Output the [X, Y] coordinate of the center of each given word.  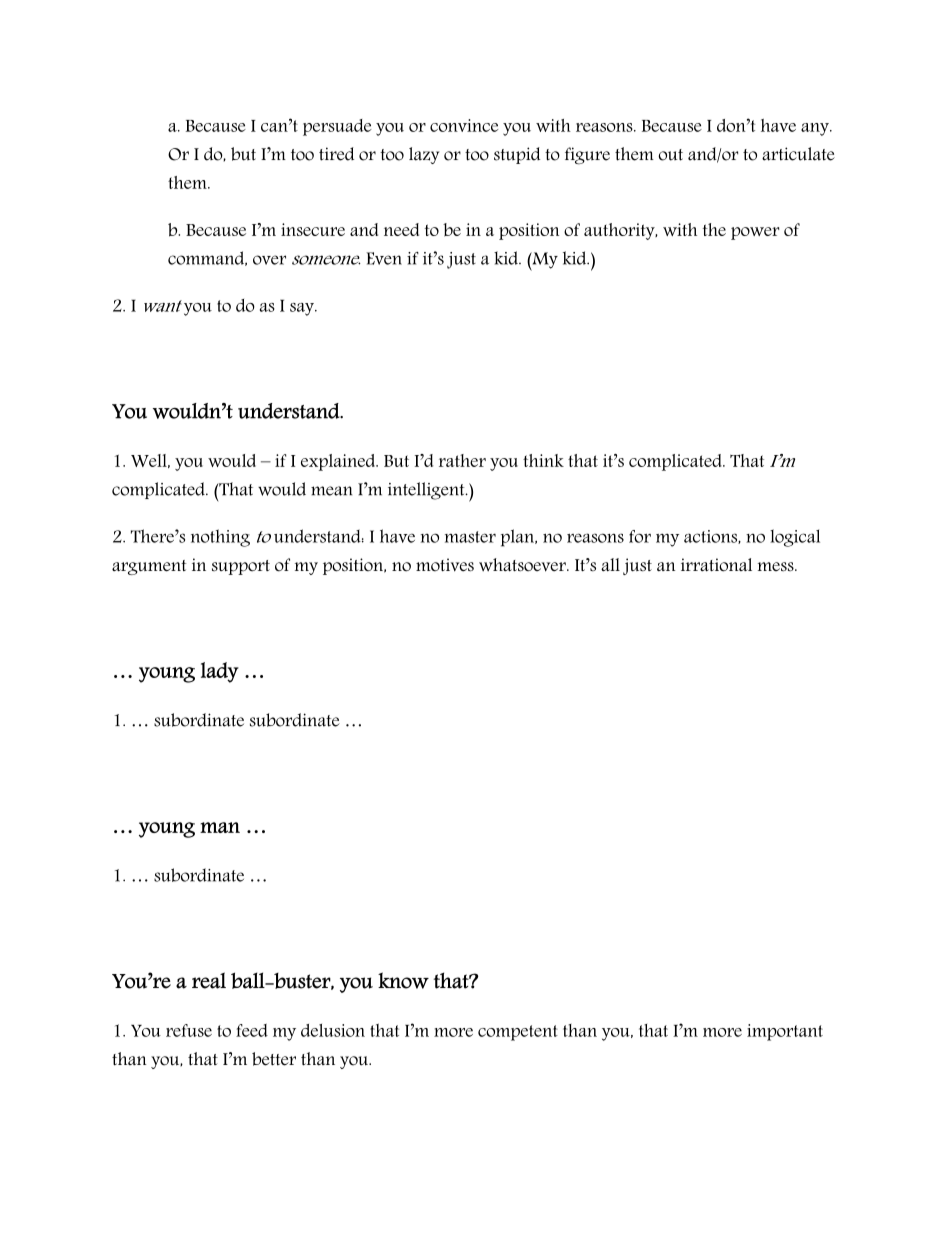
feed [252, 1030]
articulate [798, 154]
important [785, 1032]
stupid [517, 155]
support [241, 567]
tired [336, 154]
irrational [716, 565]
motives [445, 565]
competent [518, 1033]
